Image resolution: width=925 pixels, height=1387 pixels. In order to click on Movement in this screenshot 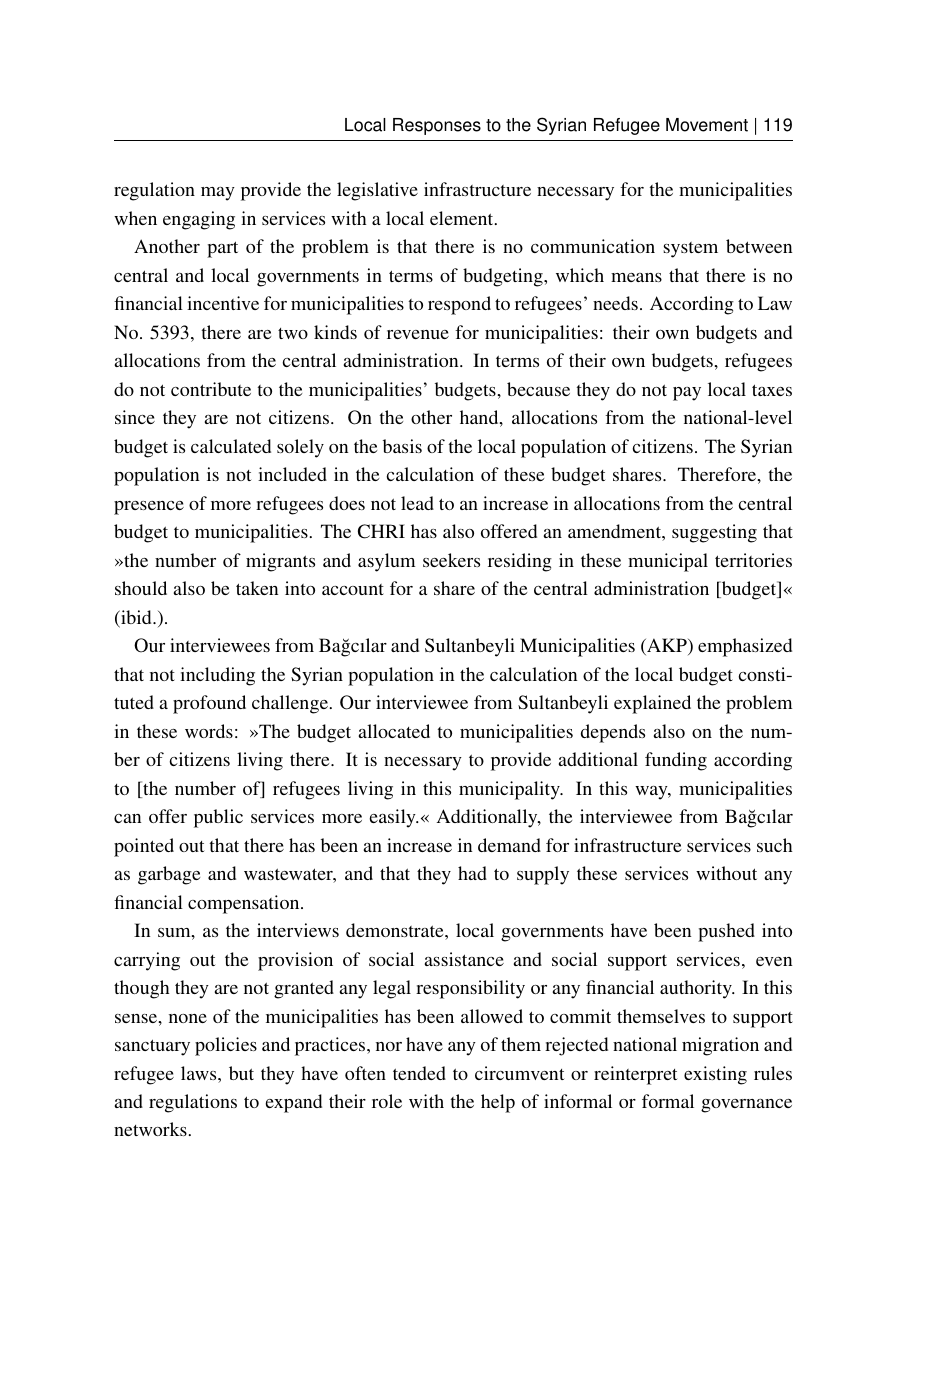, I will do `click(707, 125)`.
